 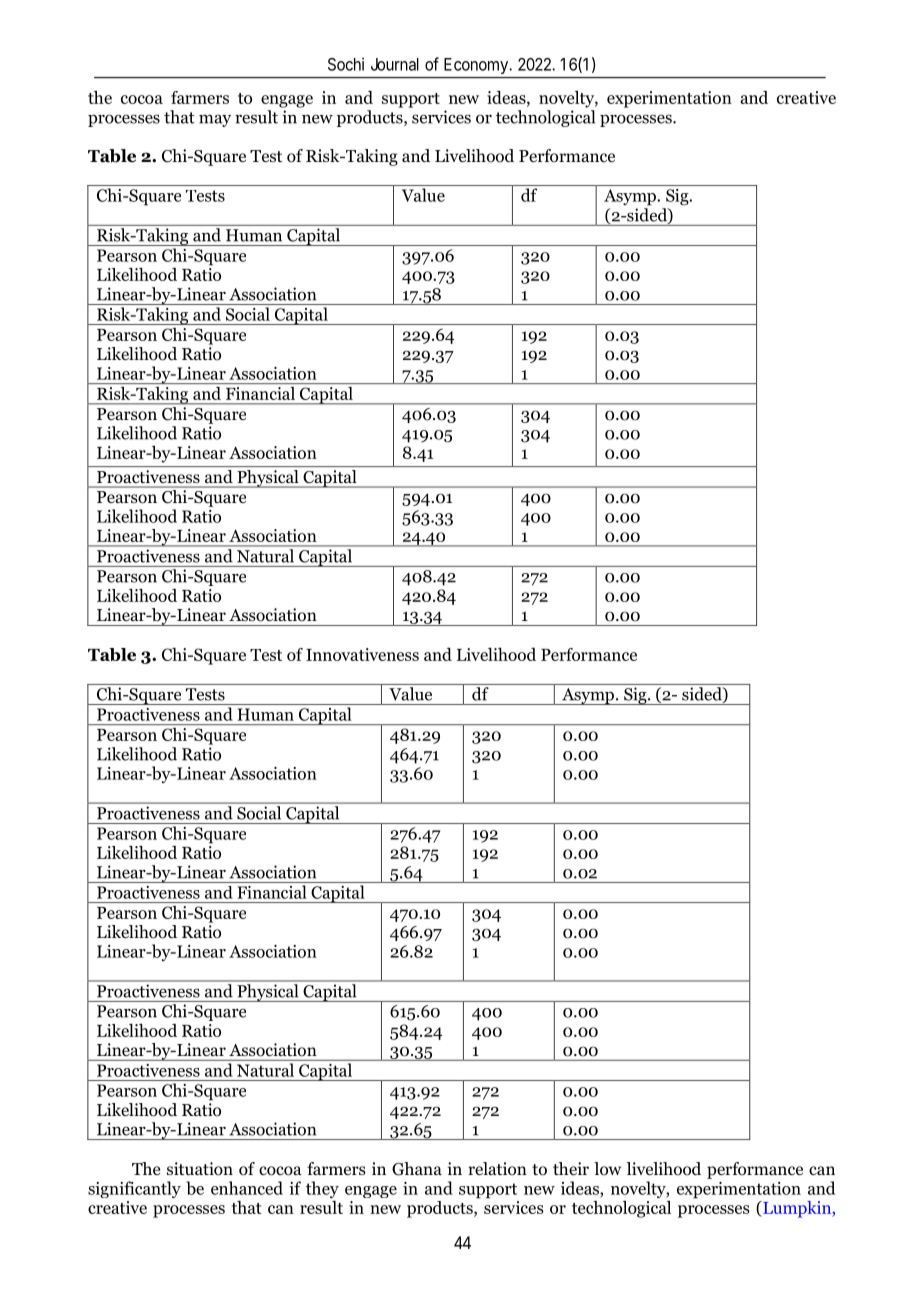 I want to click on enhanced, so click(x=247, y=1188).
